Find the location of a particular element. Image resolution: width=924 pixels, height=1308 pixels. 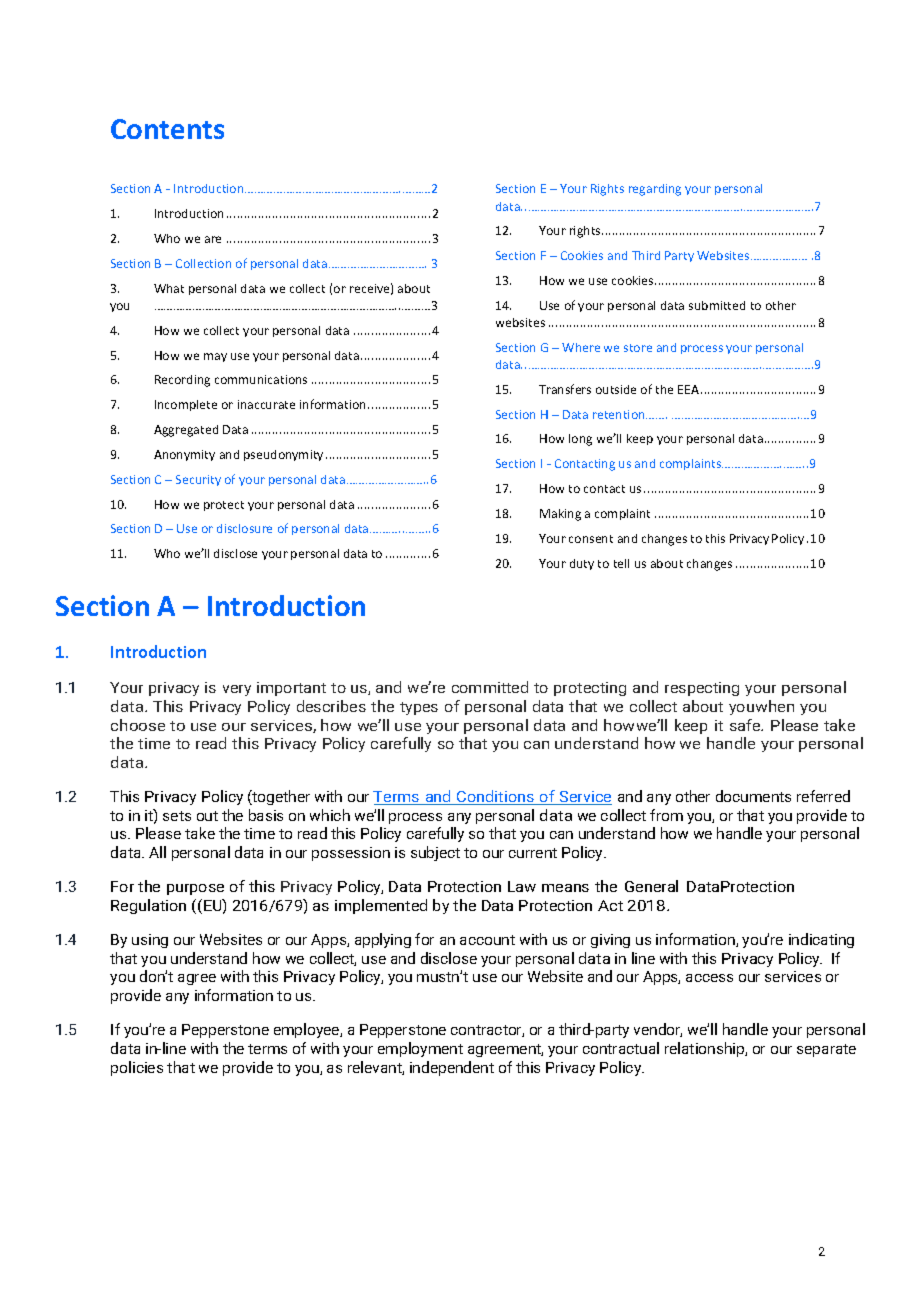

duty is located at coordinates (582, 564).
